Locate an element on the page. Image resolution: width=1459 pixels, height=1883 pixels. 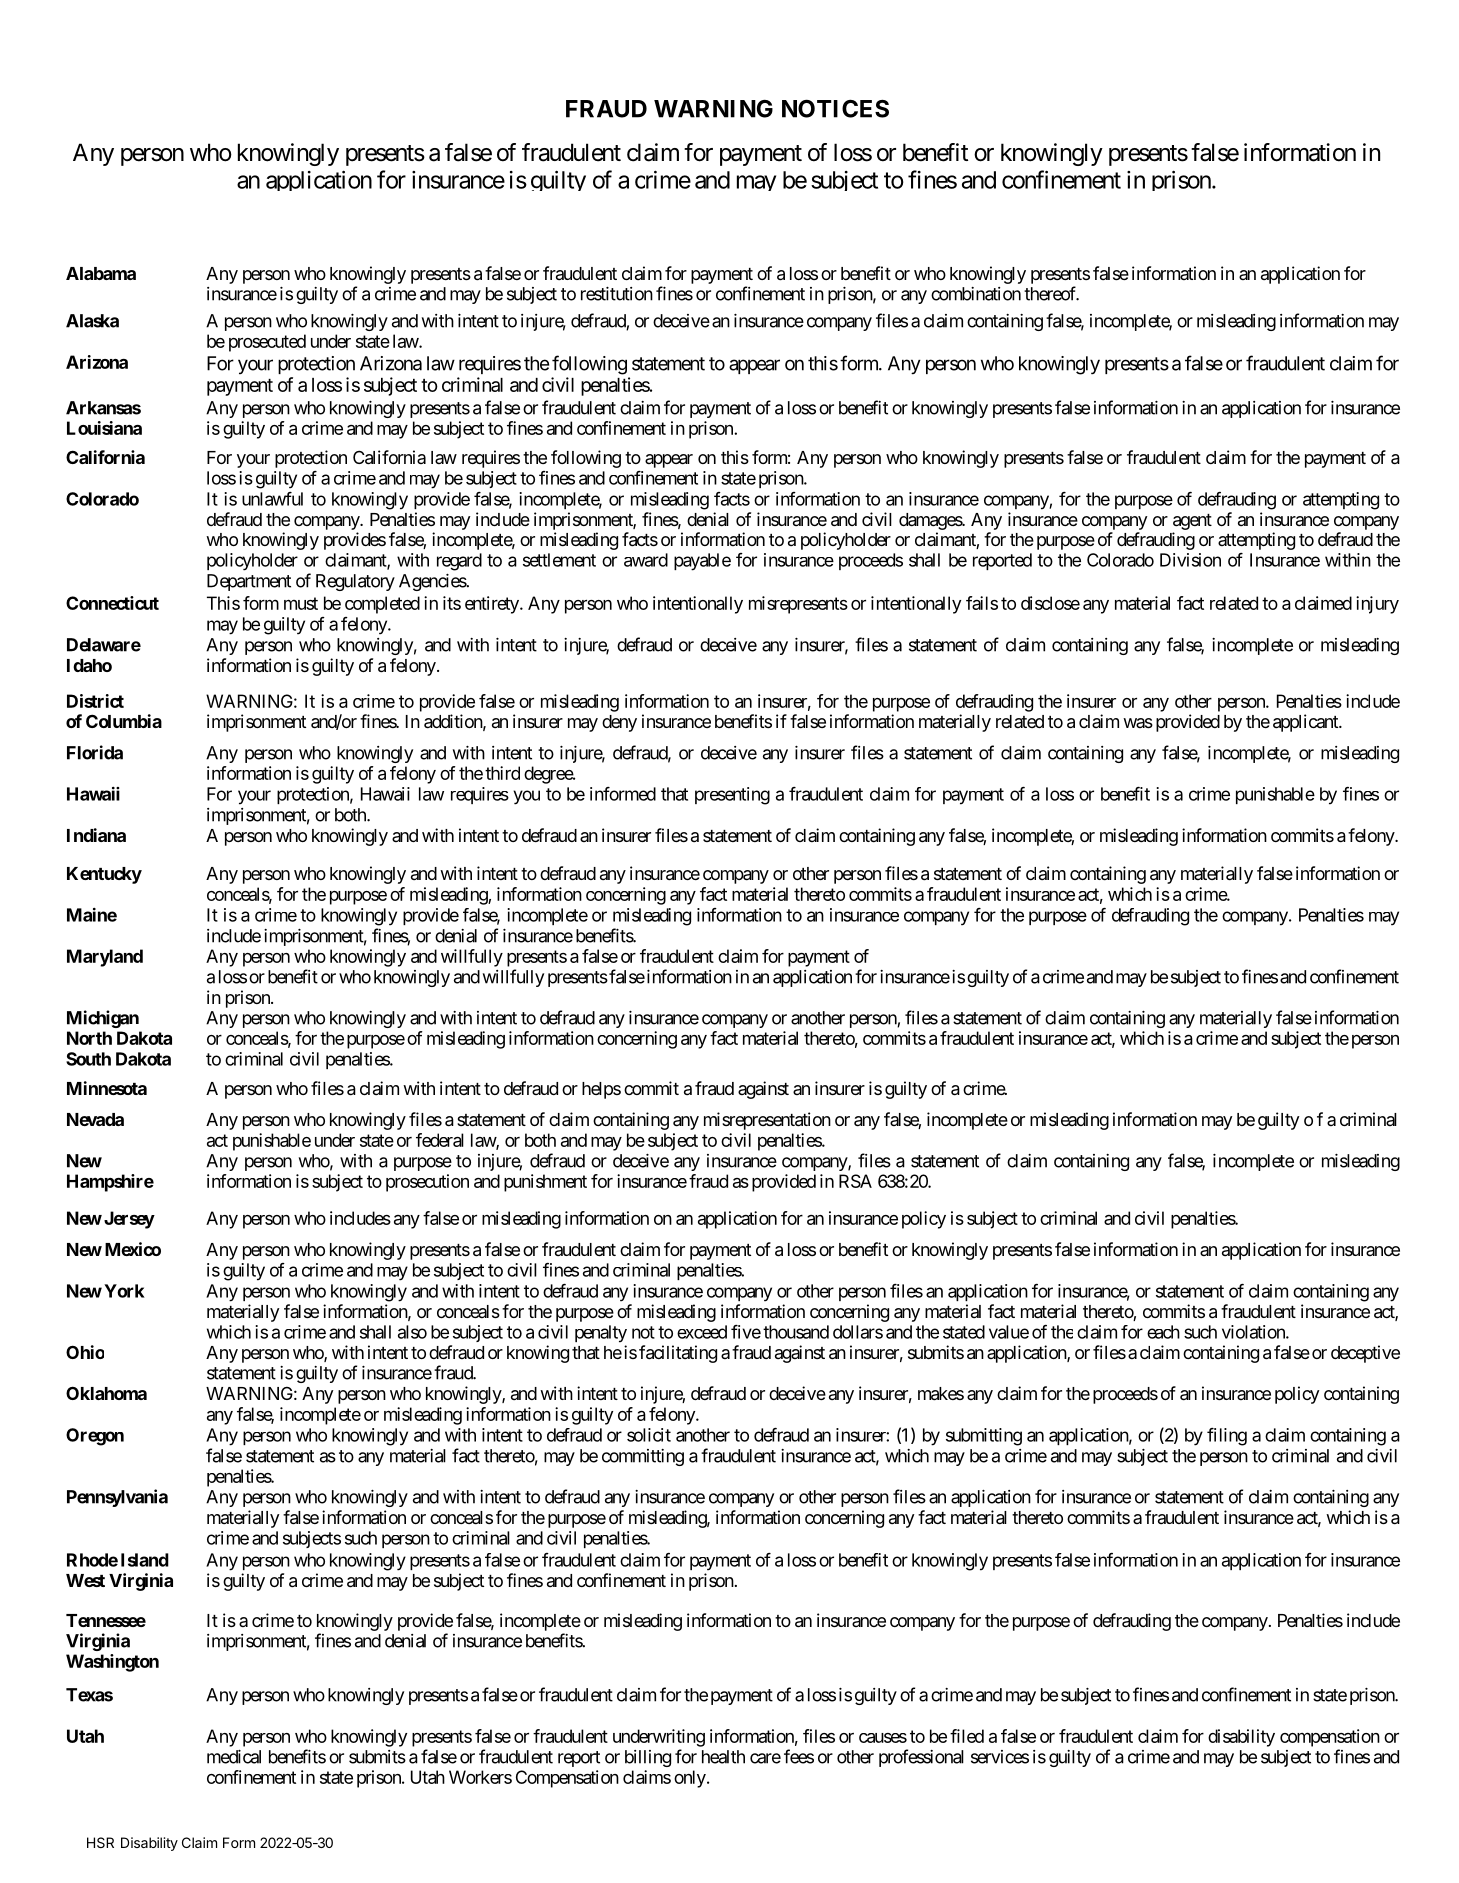
applicant is located at coordinates (1306, 723).
